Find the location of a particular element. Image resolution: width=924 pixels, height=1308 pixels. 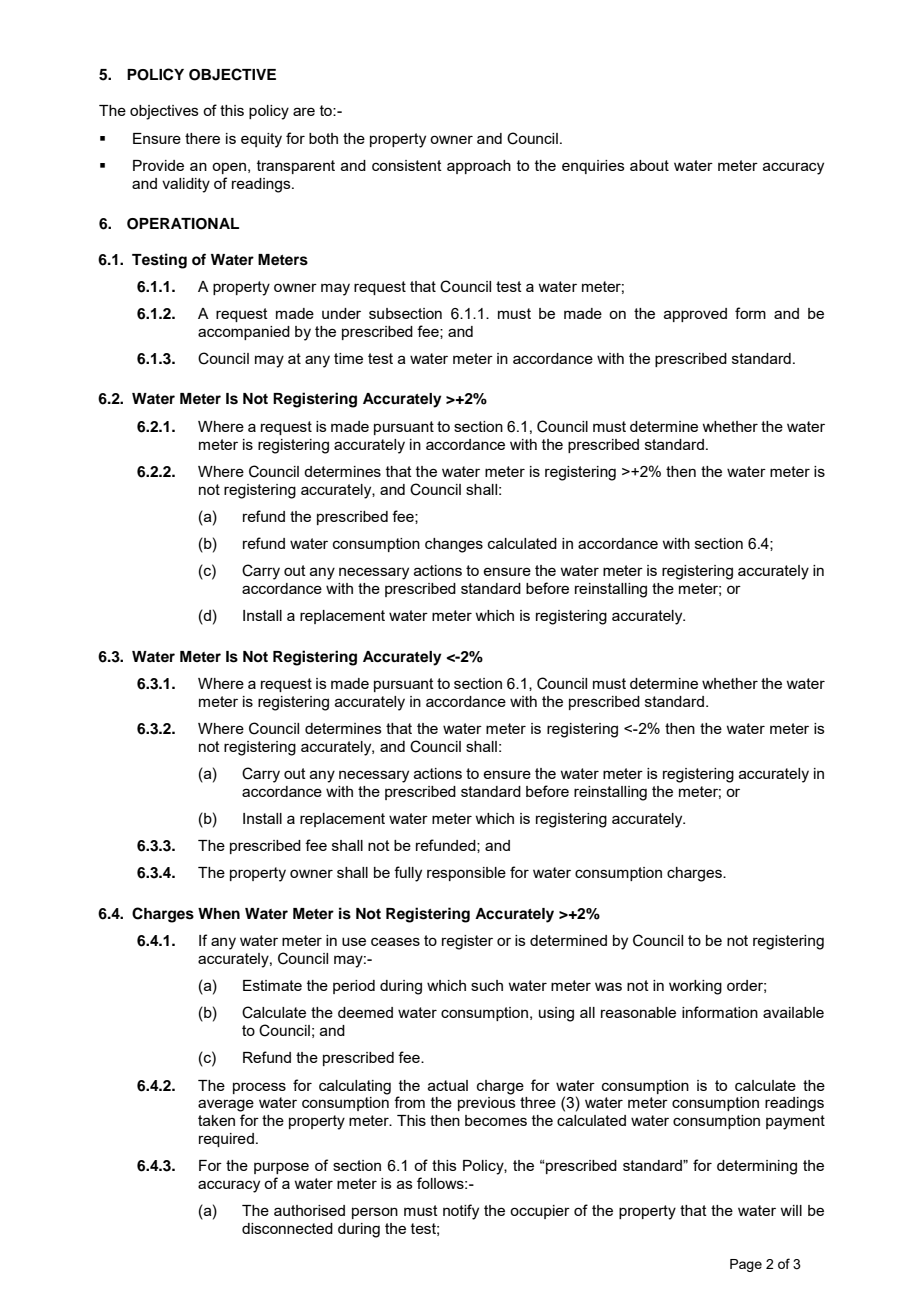

notify is located at coordinates (461, 1212).
